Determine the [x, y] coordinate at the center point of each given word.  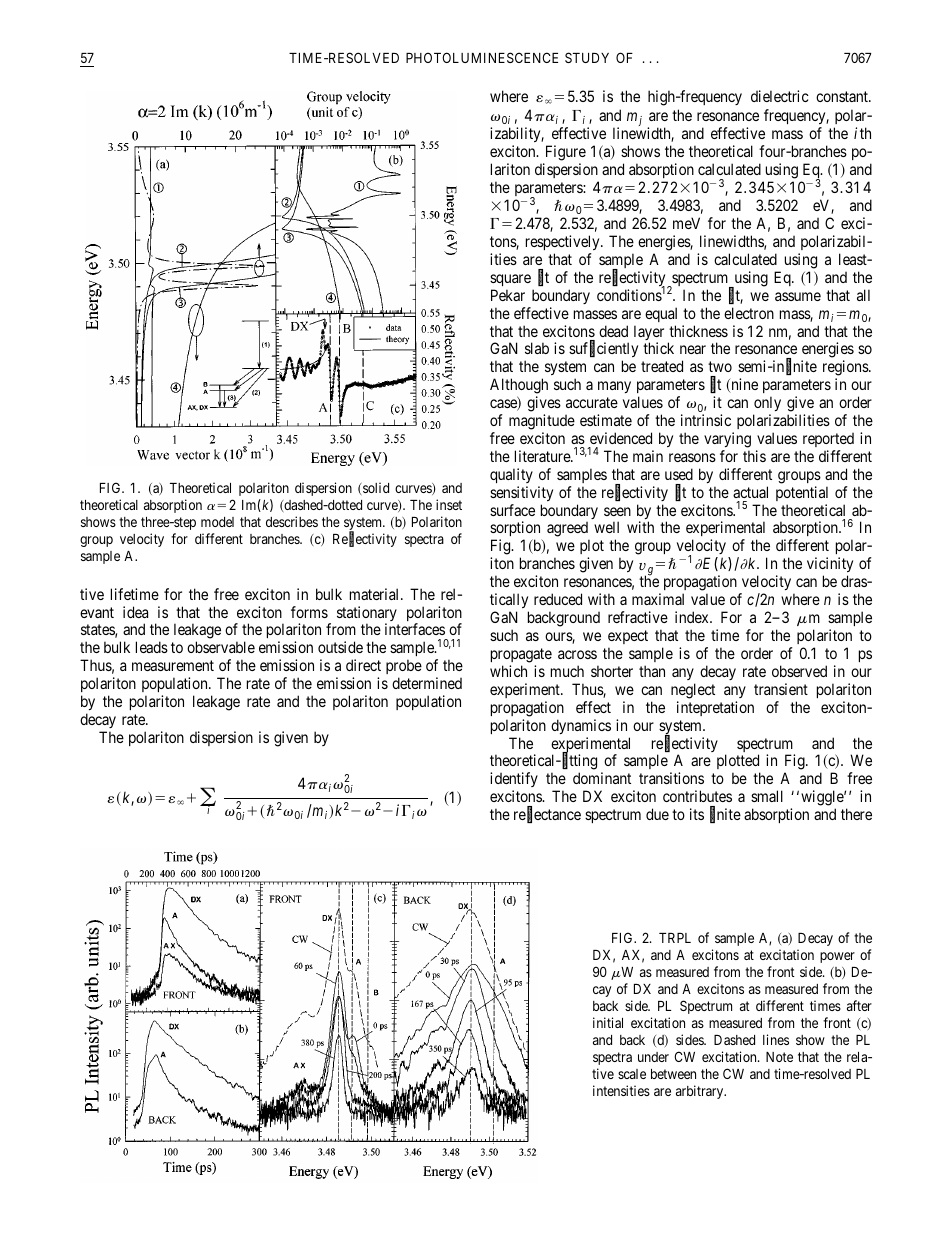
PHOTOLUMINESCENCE [482, 57]
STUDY [587, 57]
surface [512, 510]
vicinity [830, 566]
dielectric [780, 96]
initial [608, 1022]
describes [292, 521]
